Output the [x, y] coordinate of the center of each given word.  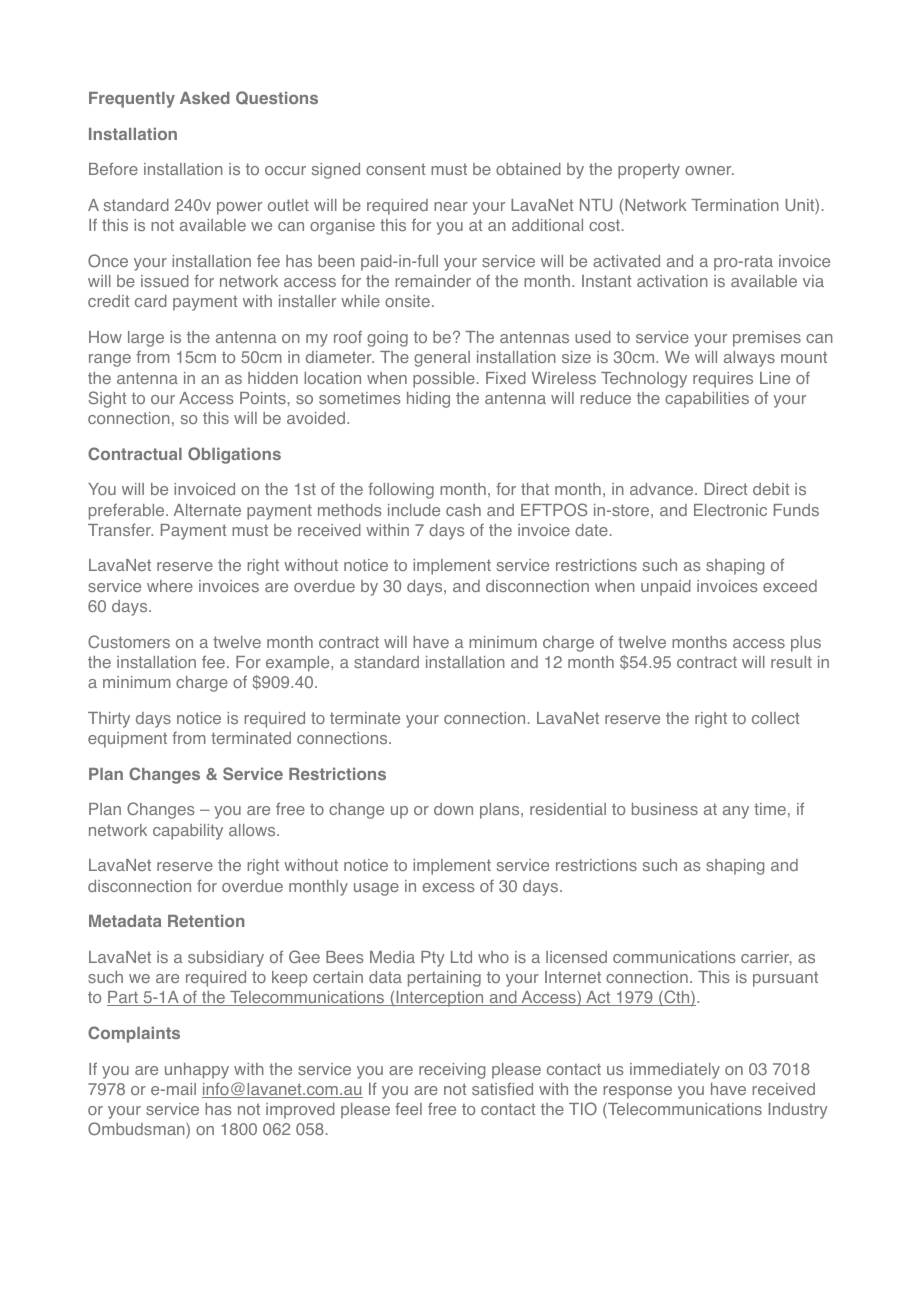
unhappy [197, 1071]
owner [709, 170]
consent [395, 169]
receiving [452, 1071]
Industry [798, 1111]
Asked [205, 98]
